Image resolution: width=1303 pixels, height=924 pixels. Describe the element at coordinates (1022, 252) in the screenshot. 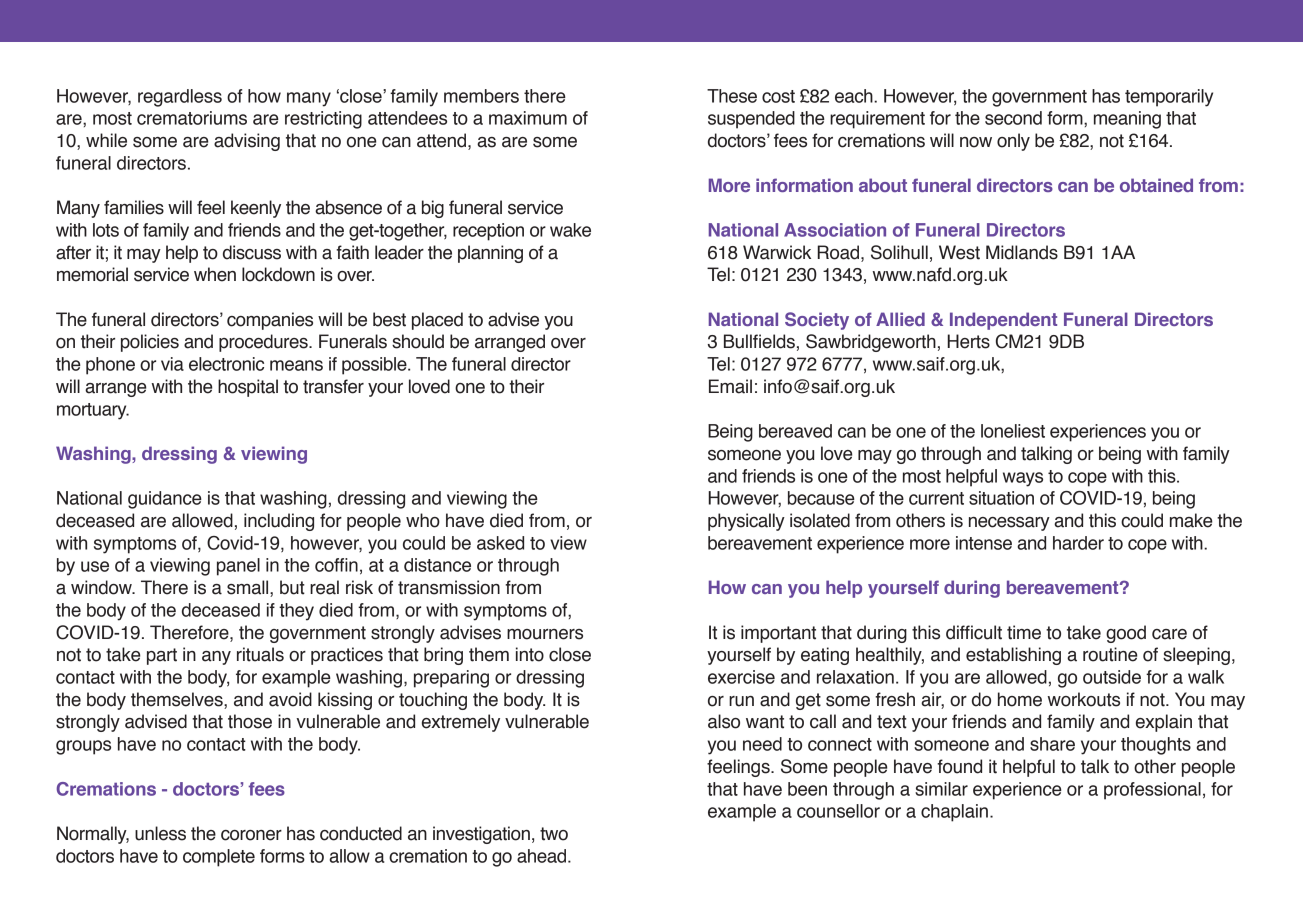

I see `Midlands` at that location.
